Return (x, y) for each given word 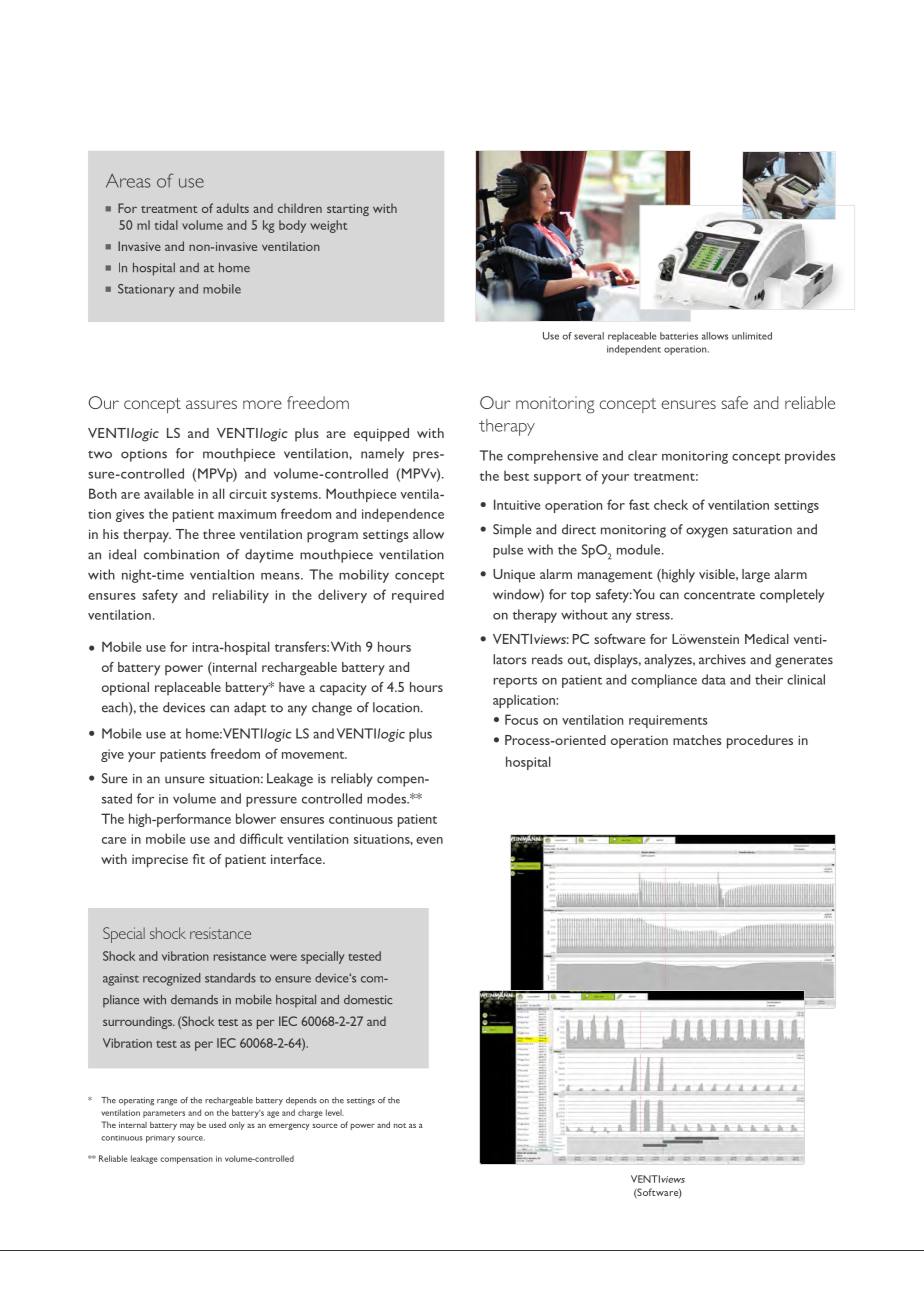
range (167, 1102)
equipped (381, 435)
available (169, 493)
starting (348, 210)
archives (722, 659)
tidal (166, 225)
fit (199, 859)
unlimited (752, 336)
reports (515, 682)
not (400, 1125)
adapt (250, 709)
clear (642, 455)
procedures (760, 742)
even (429, 840)
